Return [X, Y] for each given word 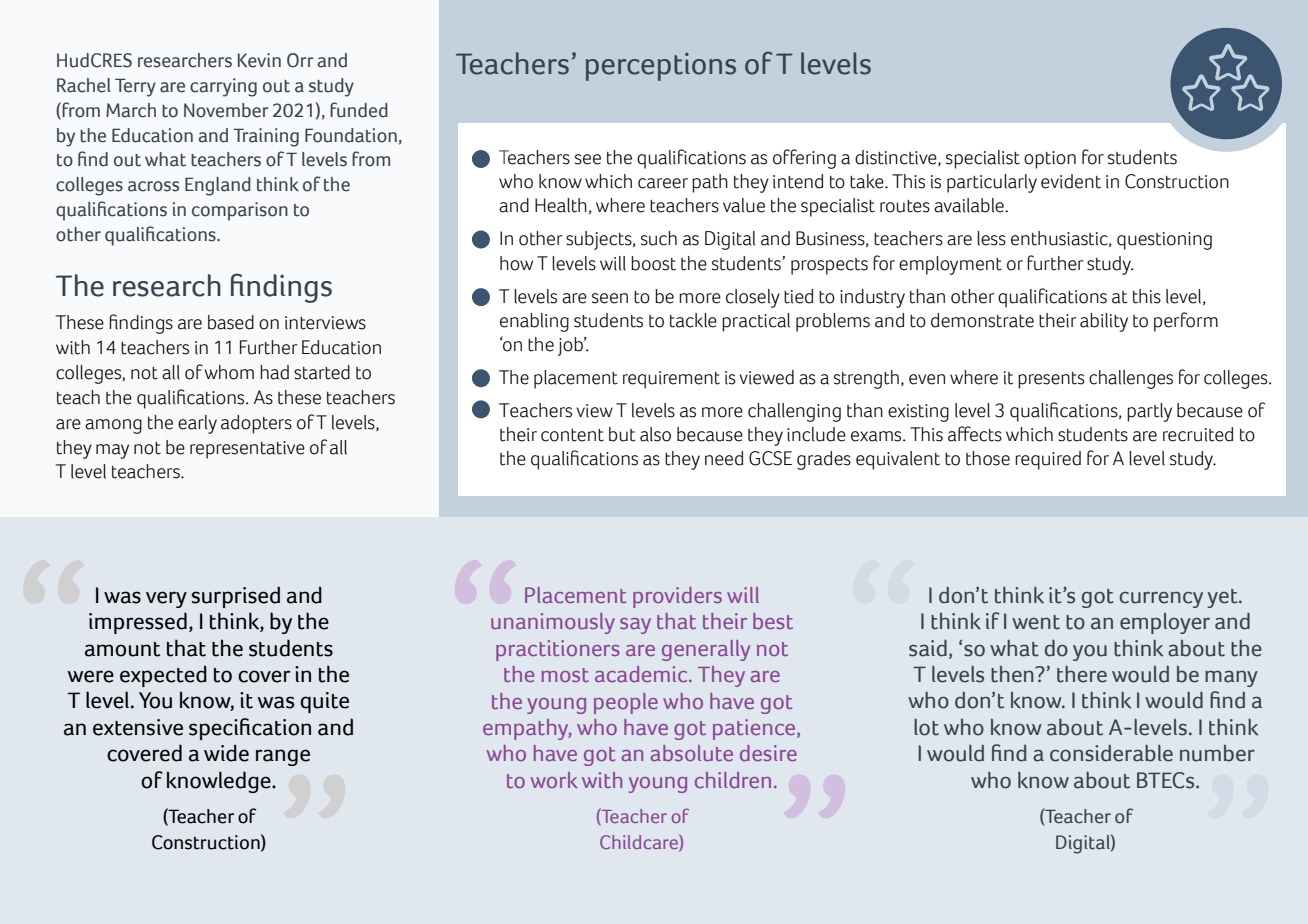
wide [226, 753]
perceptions [661, 67]
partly [1149, 412]
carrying [223, 87]
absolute [692, 753]
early [197, 424]
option [1050, 160]
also [655, 434]
